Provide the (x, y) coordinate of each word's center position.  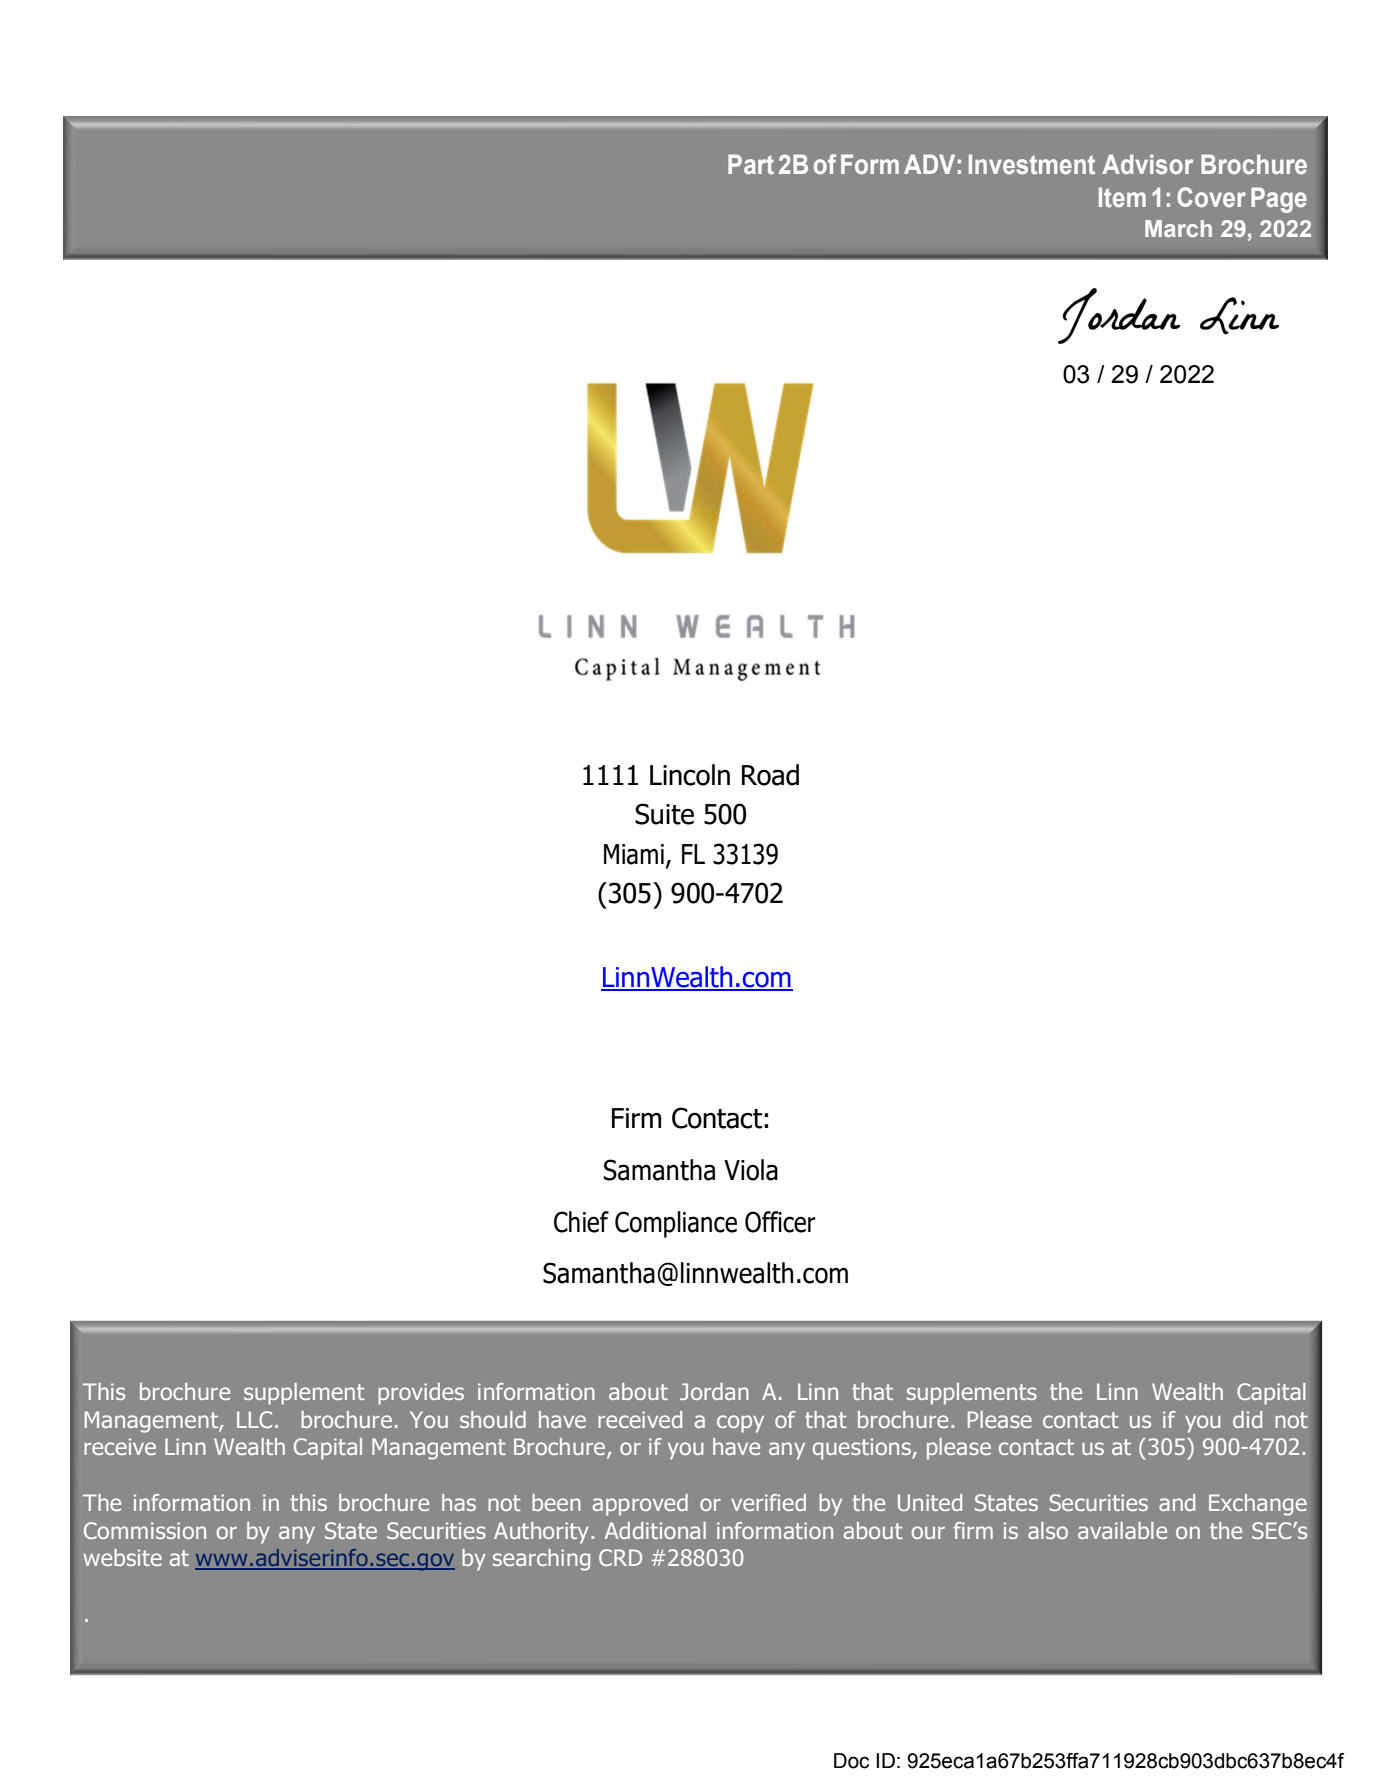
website (122, 1557)
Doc (851, 1761)
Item (1122, 197)
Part (751, 164)
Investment (1032, 164)
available (1122, 1530)
